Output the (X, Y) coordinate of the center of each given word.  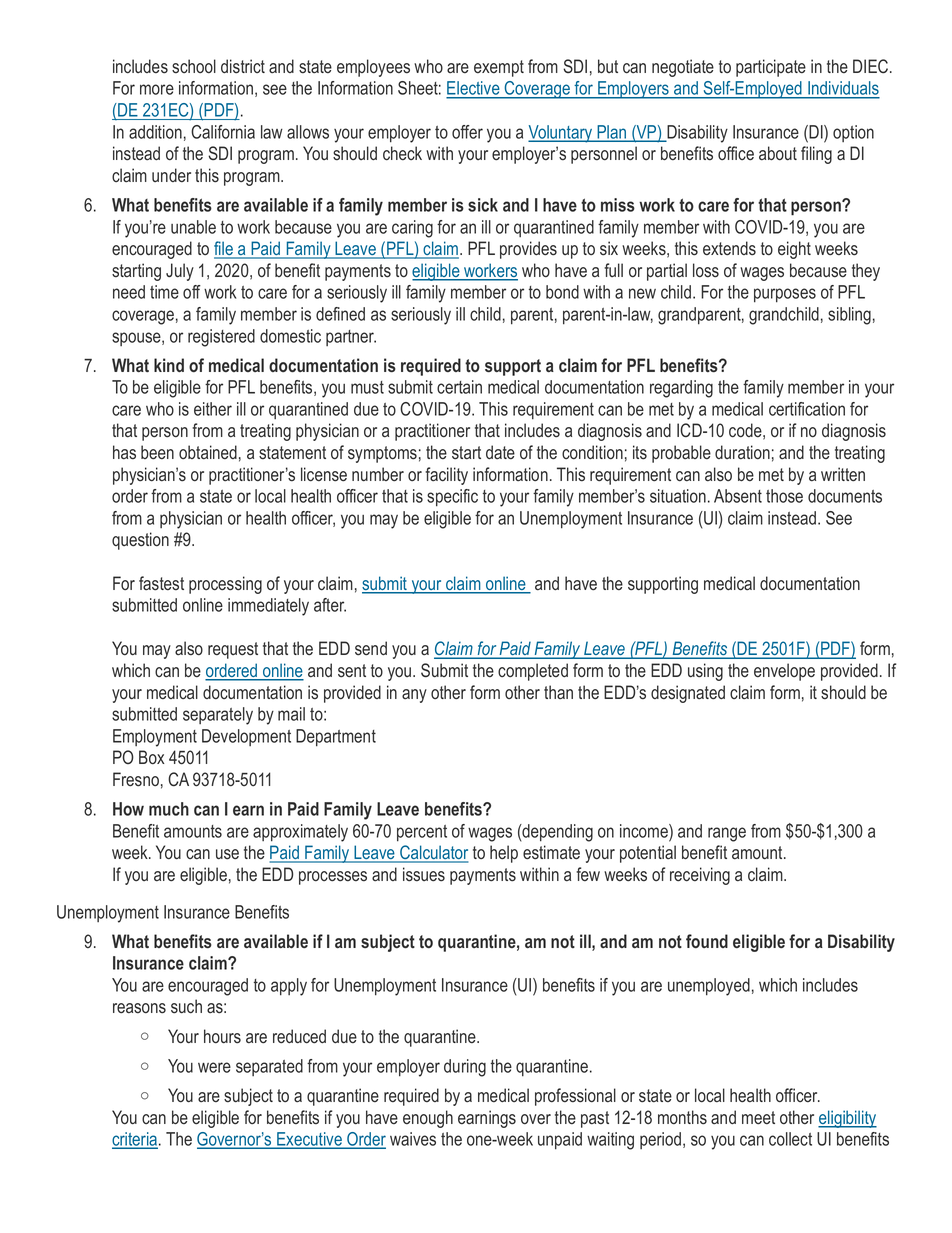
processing (225, 585)
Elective (474, 89)
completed (533, 672)
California (223, 132)
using (705, 672)
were (214, 1067)
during (465, 1068)
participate (771, 68)
